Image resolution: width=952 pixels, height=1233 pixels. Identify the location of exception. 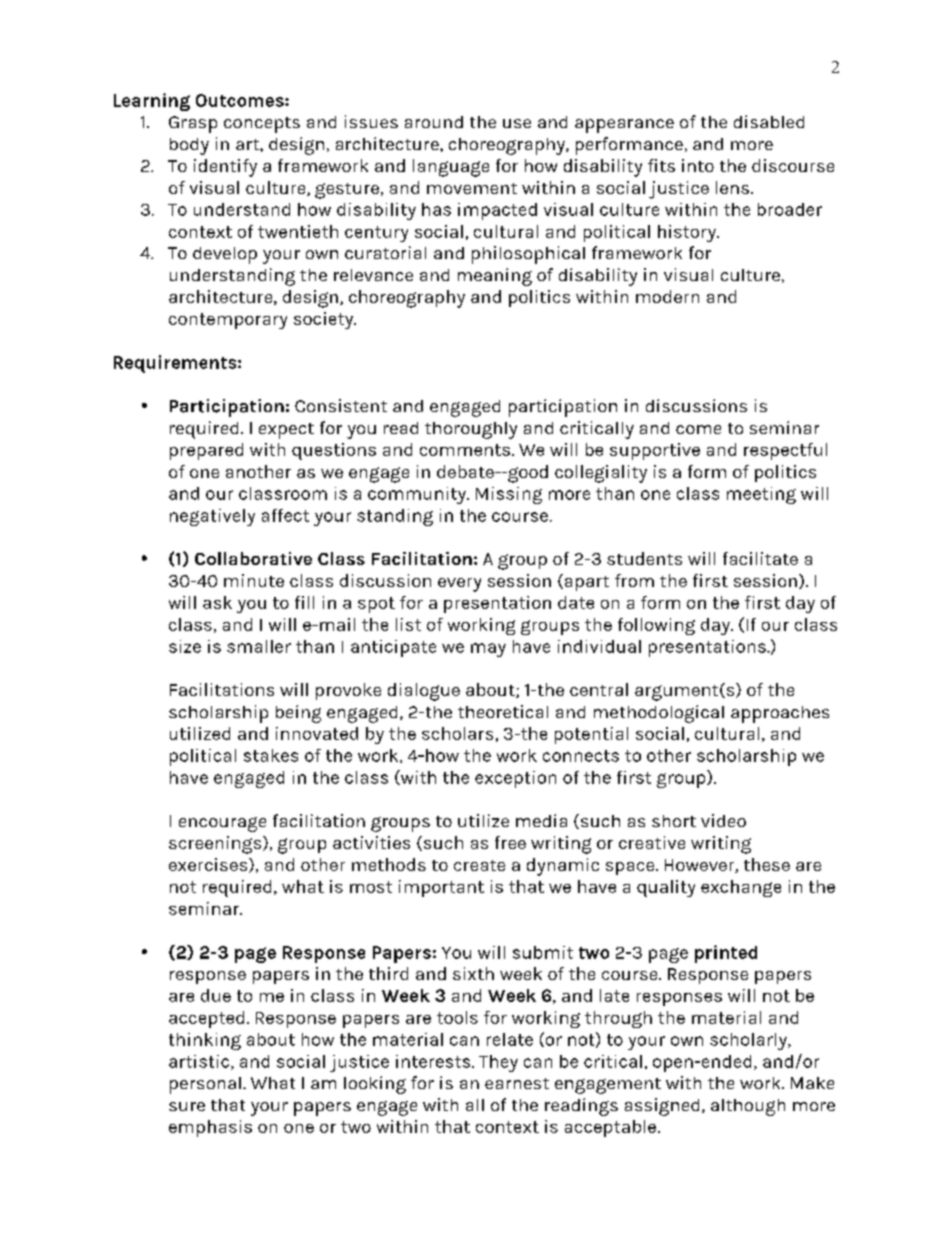
(515, 779).
